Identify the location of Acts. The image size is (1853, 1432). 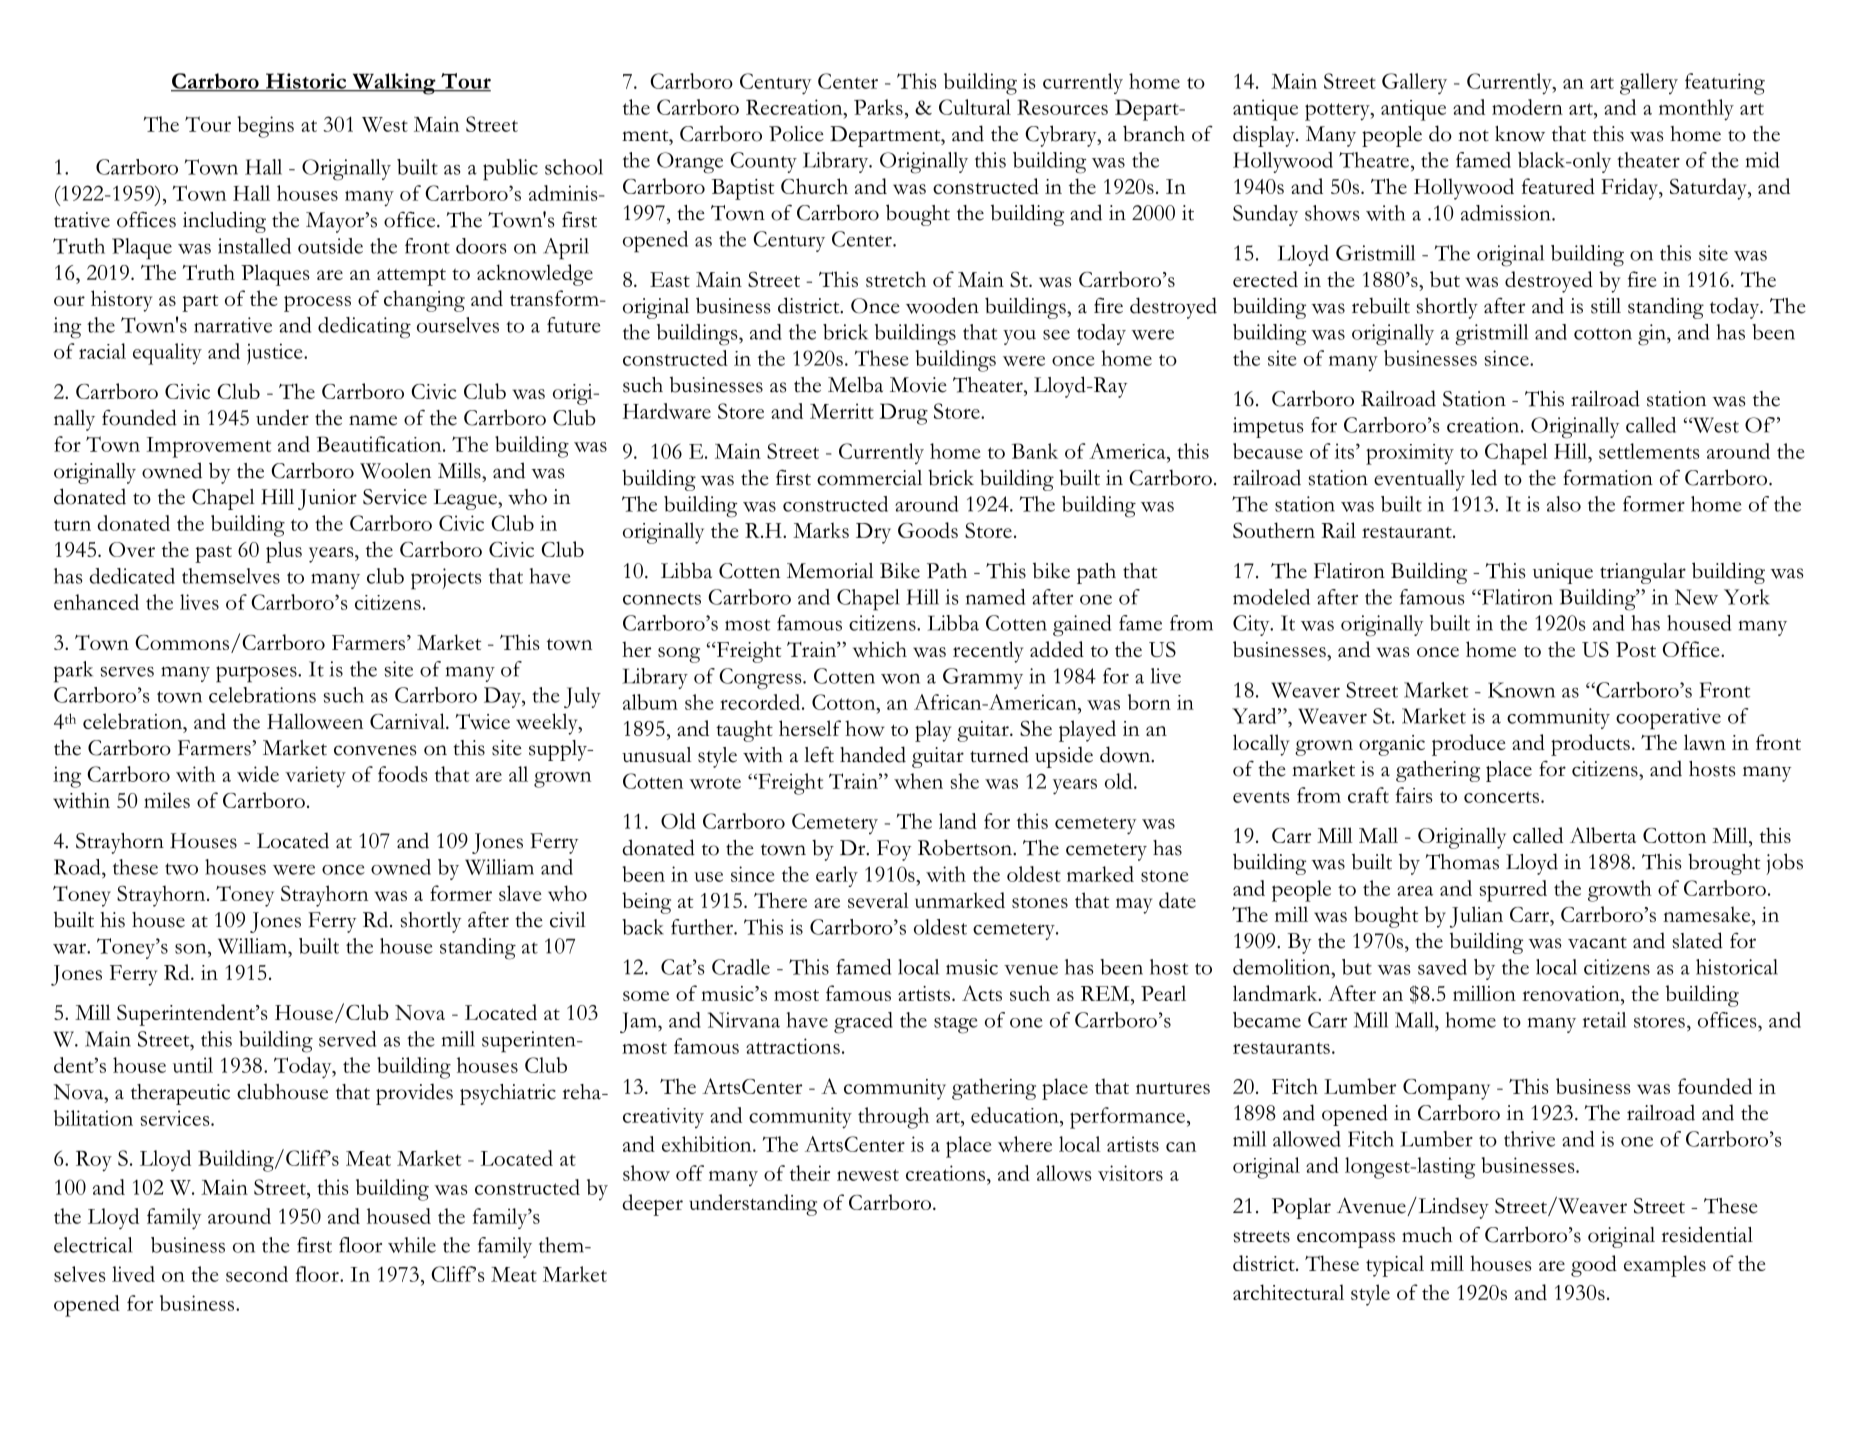
(982, 993).
